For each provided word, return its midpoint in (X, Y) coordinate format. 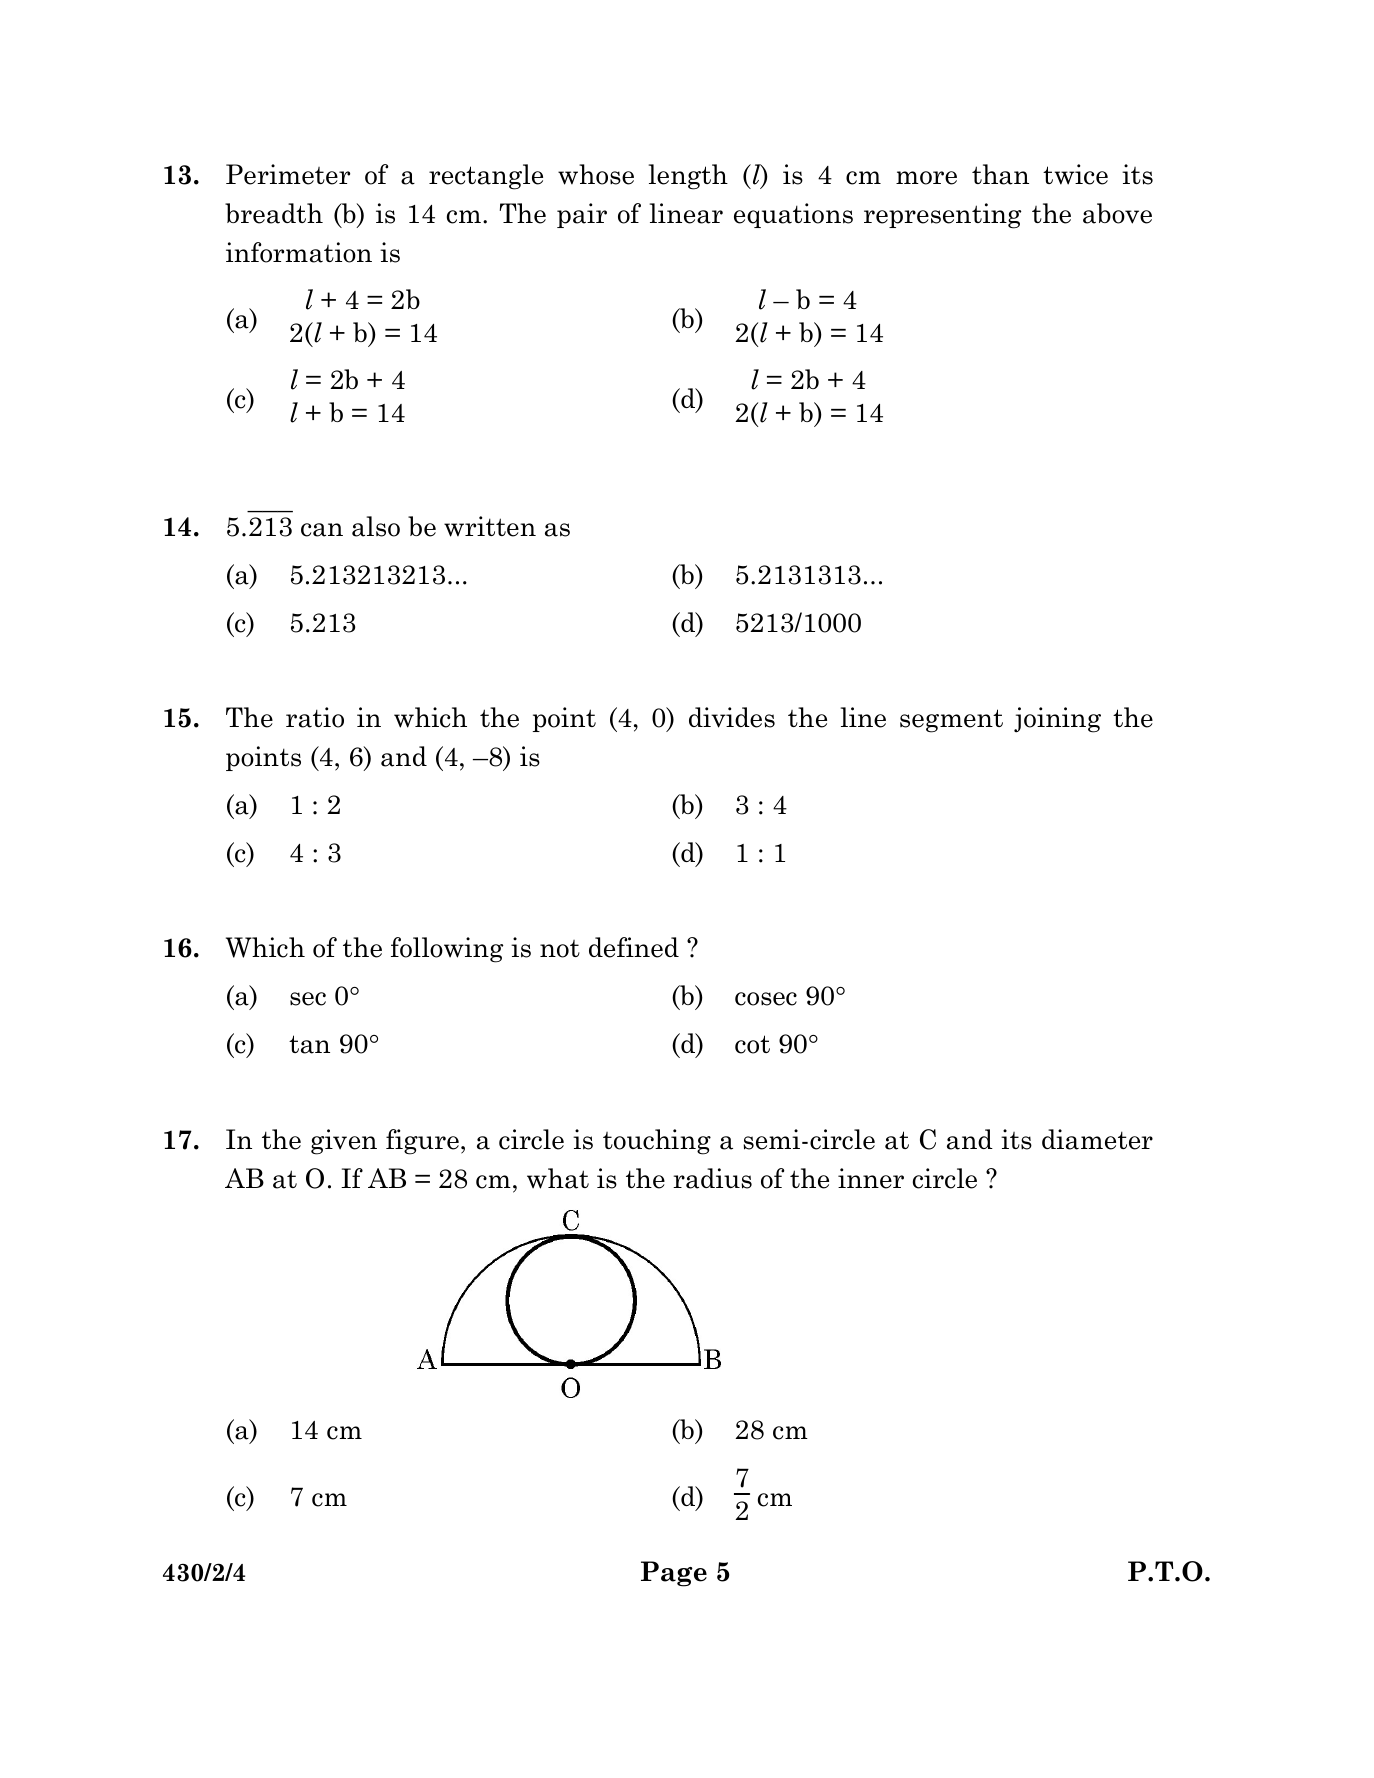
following (447, 950)
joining (1057, 720)
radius (712, 1178)
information (299, 252)
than (1000, 174)
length (688, 177)
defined (634, 947)
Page (674, 1574)
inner (871, 1178)
